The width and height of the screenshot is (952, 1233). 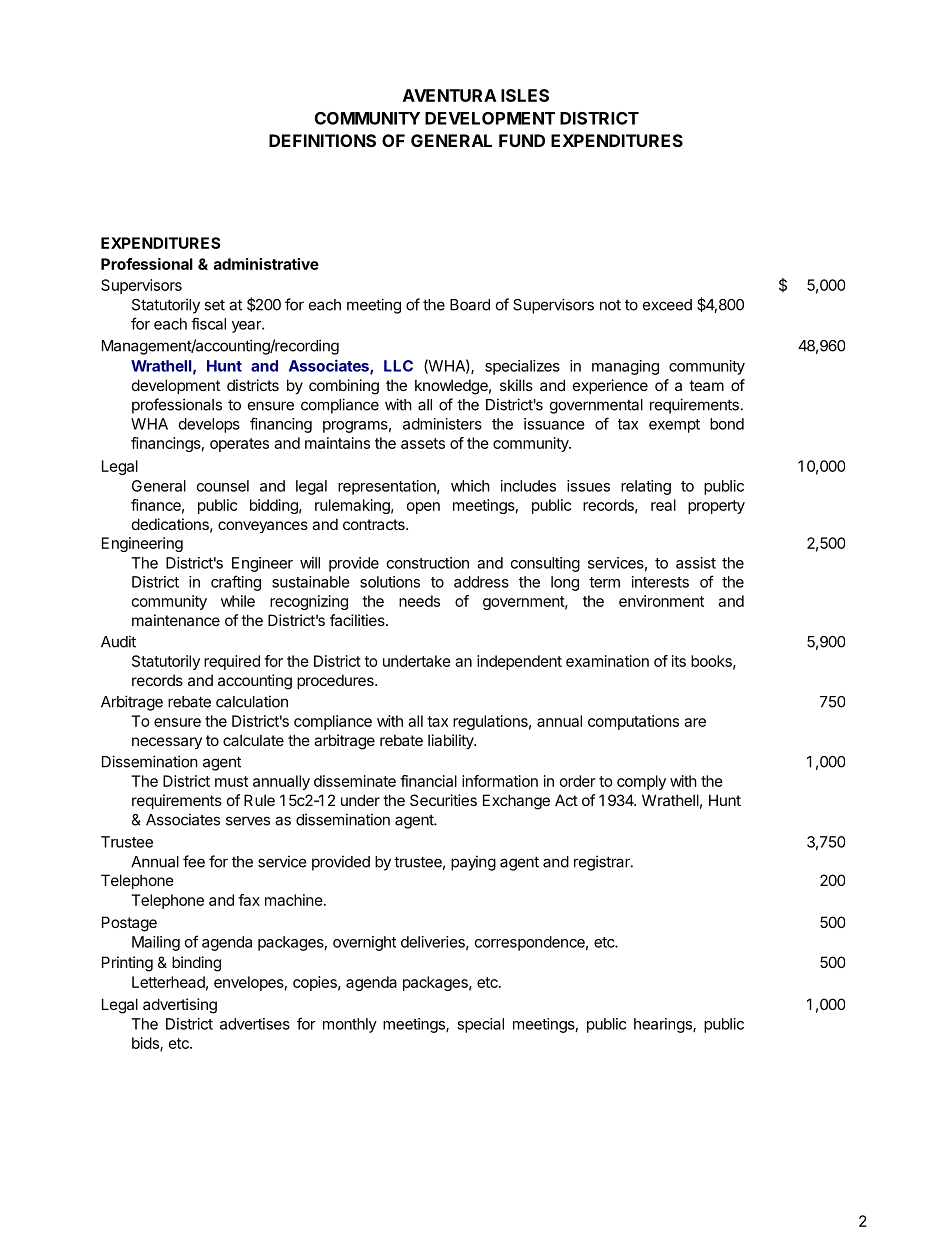 I want to click on fiscal, so click(x=208, y=323).
